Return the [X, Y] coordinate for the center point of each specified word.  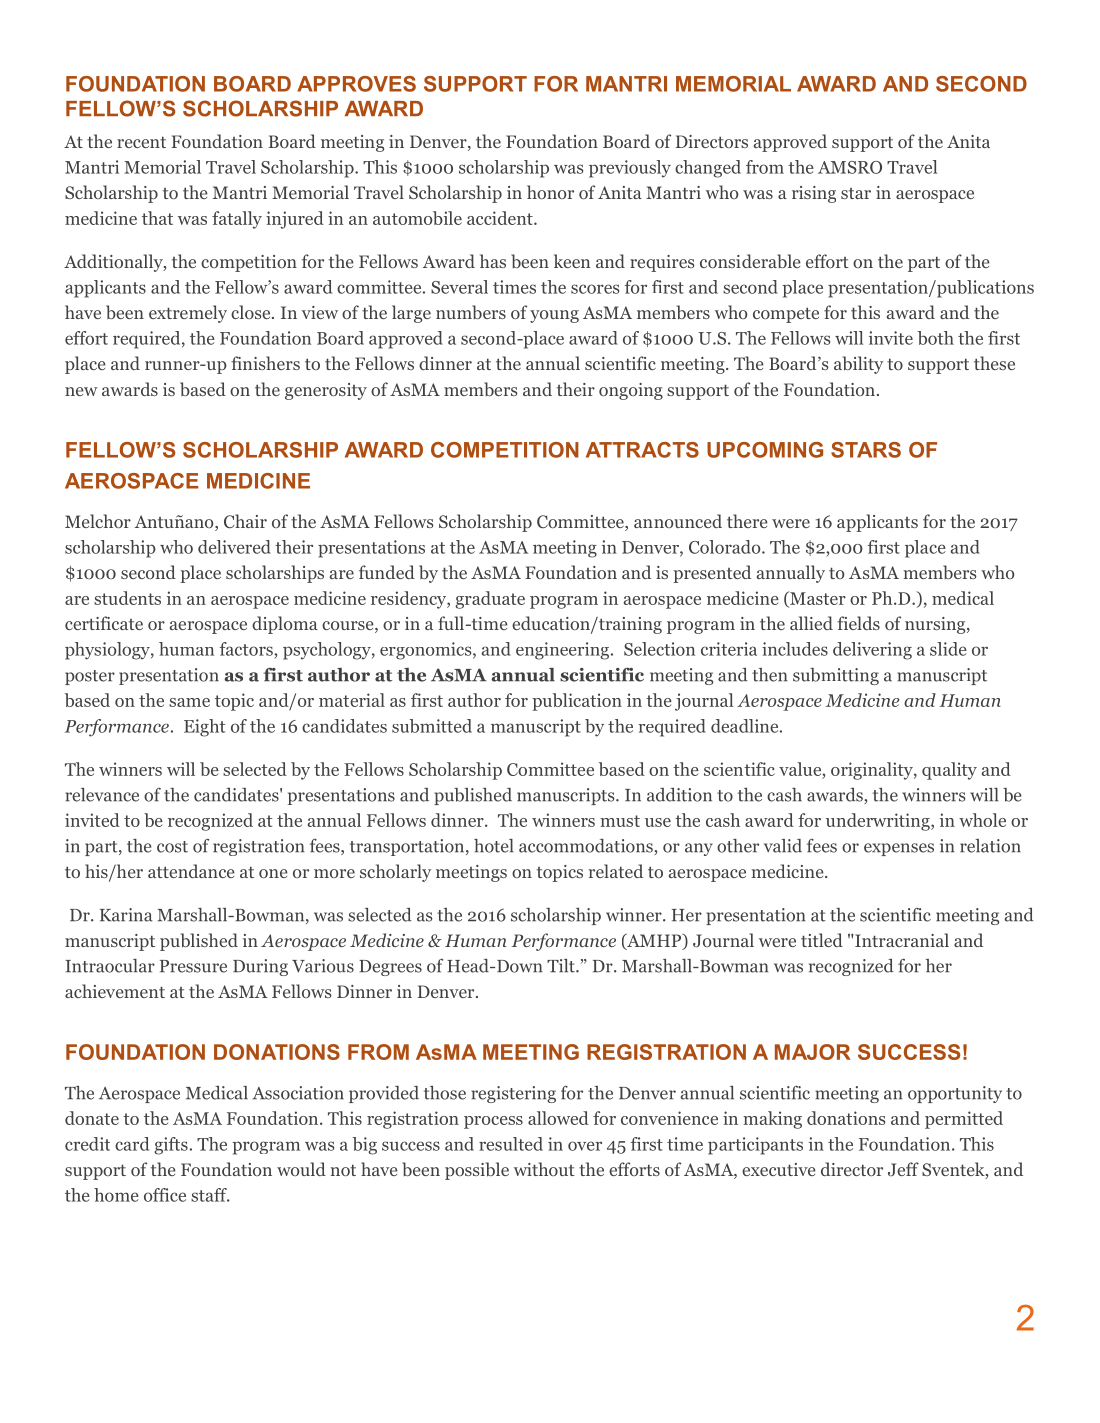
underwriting [879, 822]
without [544, 1169]
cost [172, 847]
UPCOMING [765, 450]
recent [141, 142]
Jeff [903, 1169]
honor [550, 192]
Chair [245, 521]
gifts [171, 1146]
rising [814, 194]
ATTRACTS [642, 450]
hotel [494, 846]
